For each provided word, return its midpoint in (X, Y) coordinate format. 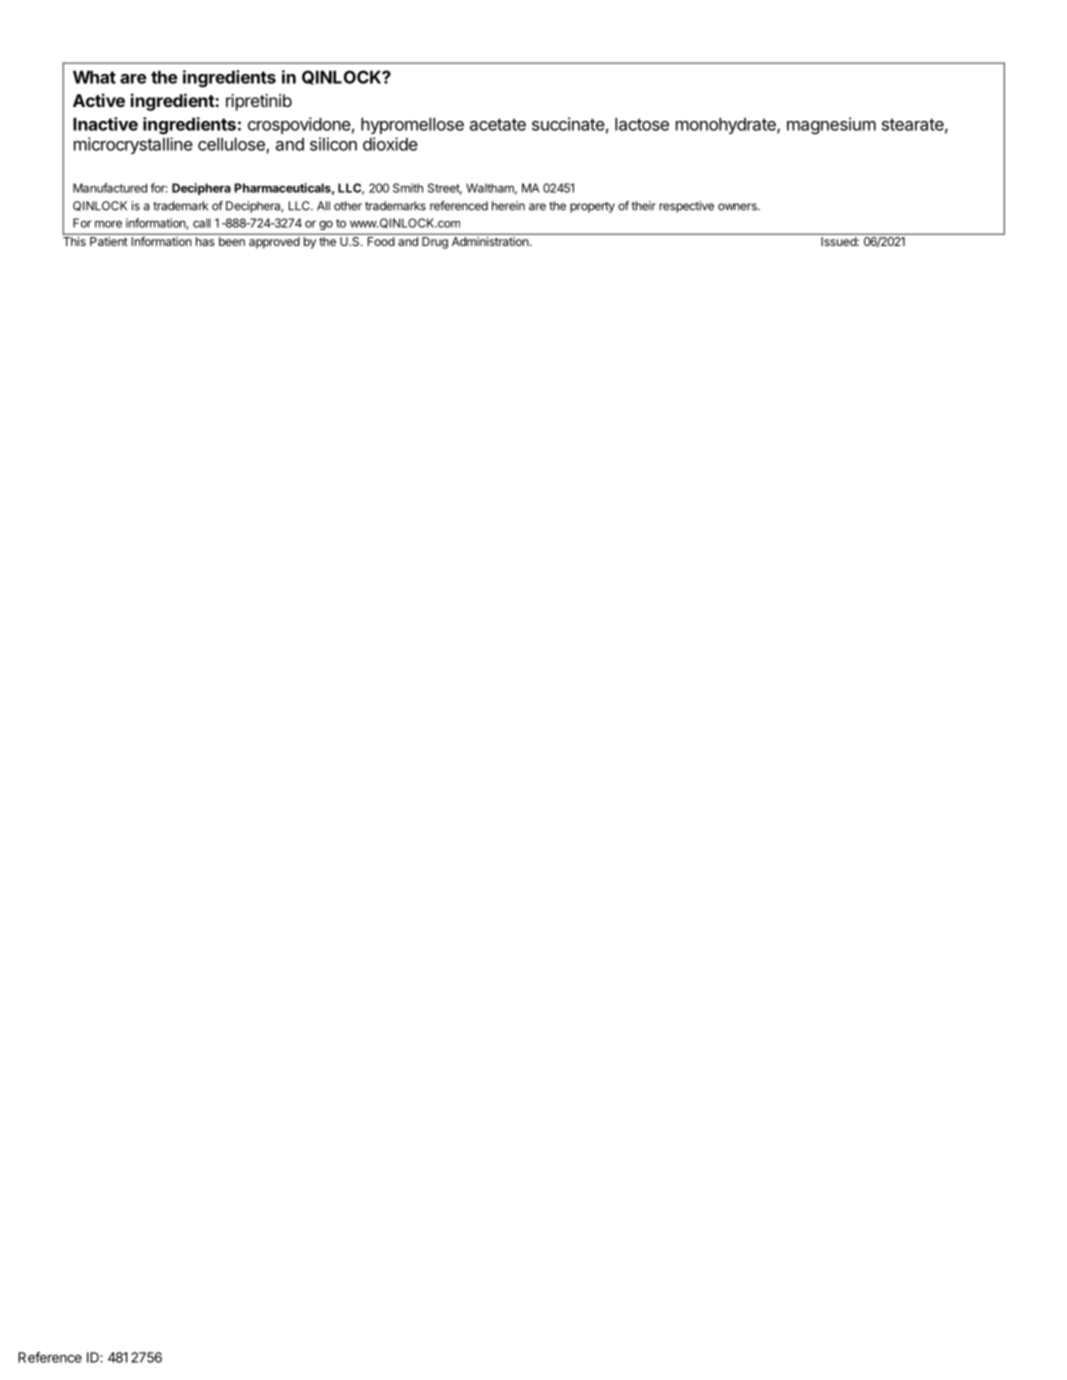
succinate (568, 124)
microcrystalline (133, 145)
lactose (642, 124)
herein (508, 206)
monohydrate (727, 125)
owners (738, 207)
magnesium (831, 126)
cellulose (232, 145)
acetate (498, 124)
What (94, 77)
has (205, 241)
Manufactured (110, 188)
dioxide (390, 144)
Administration (490, 241)
